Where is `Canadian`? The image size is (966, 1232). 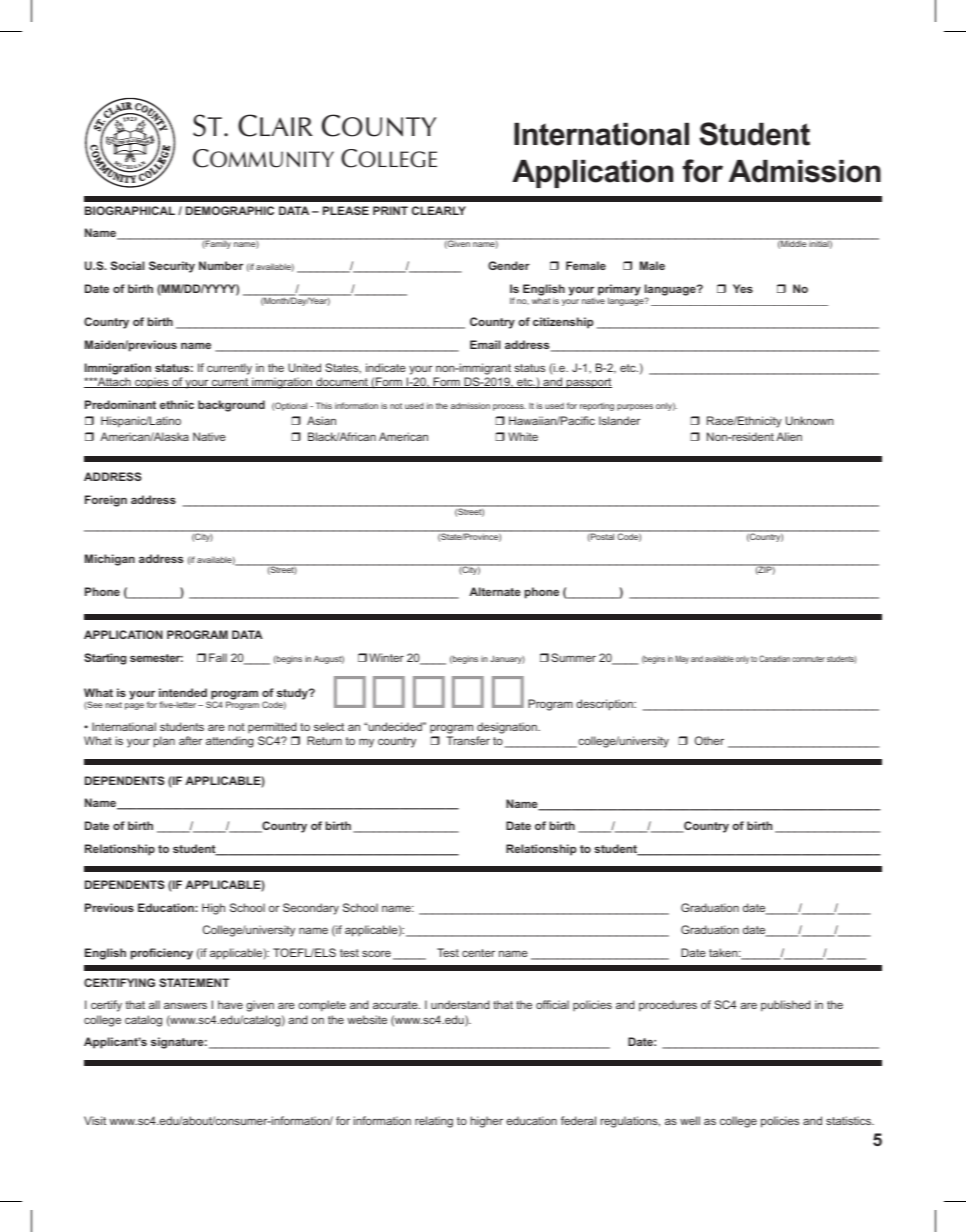 Canadian is located at coordinates (774, 658).
